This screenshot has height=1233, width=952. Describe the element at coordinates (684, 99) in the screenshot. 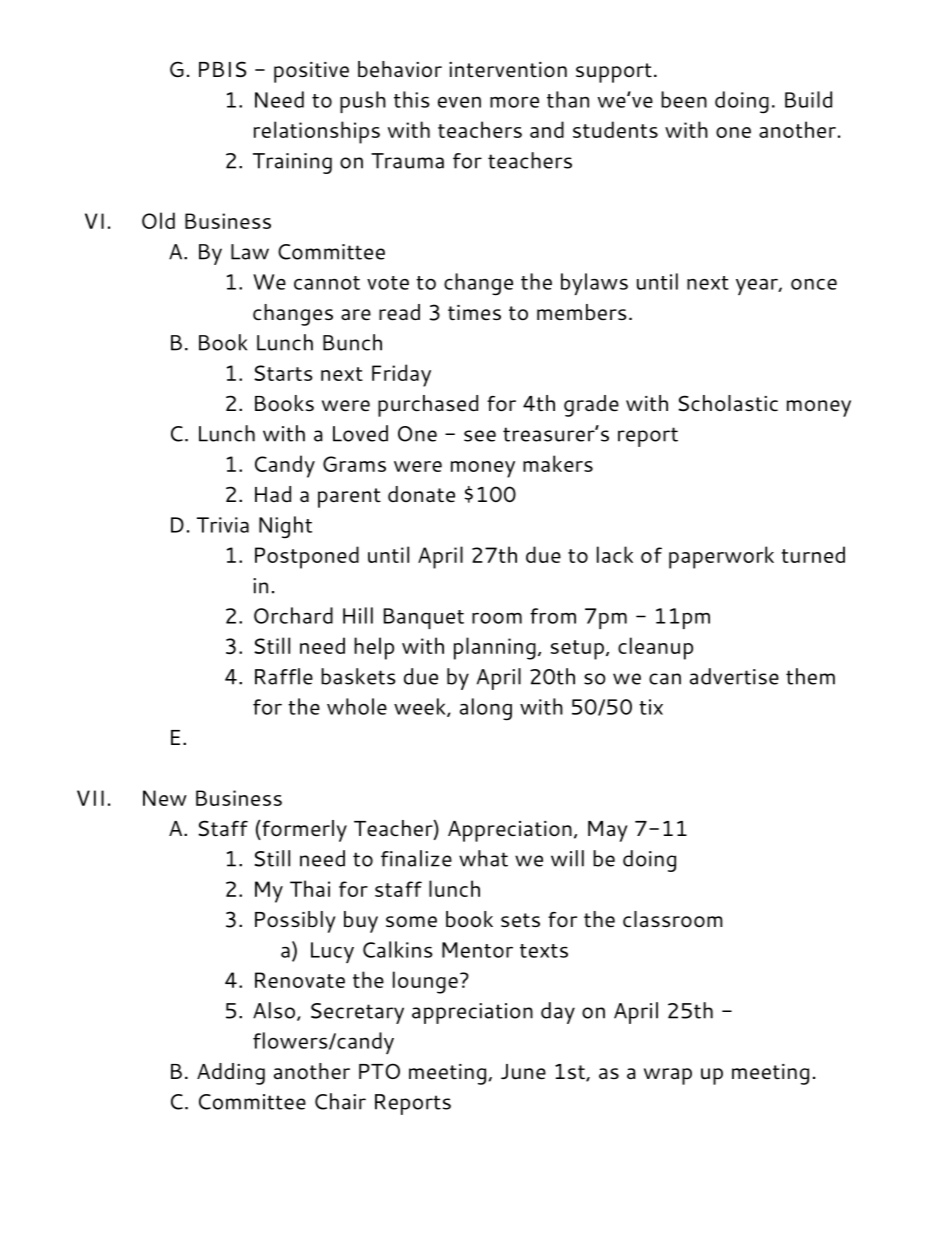

I see `been` at that location.
